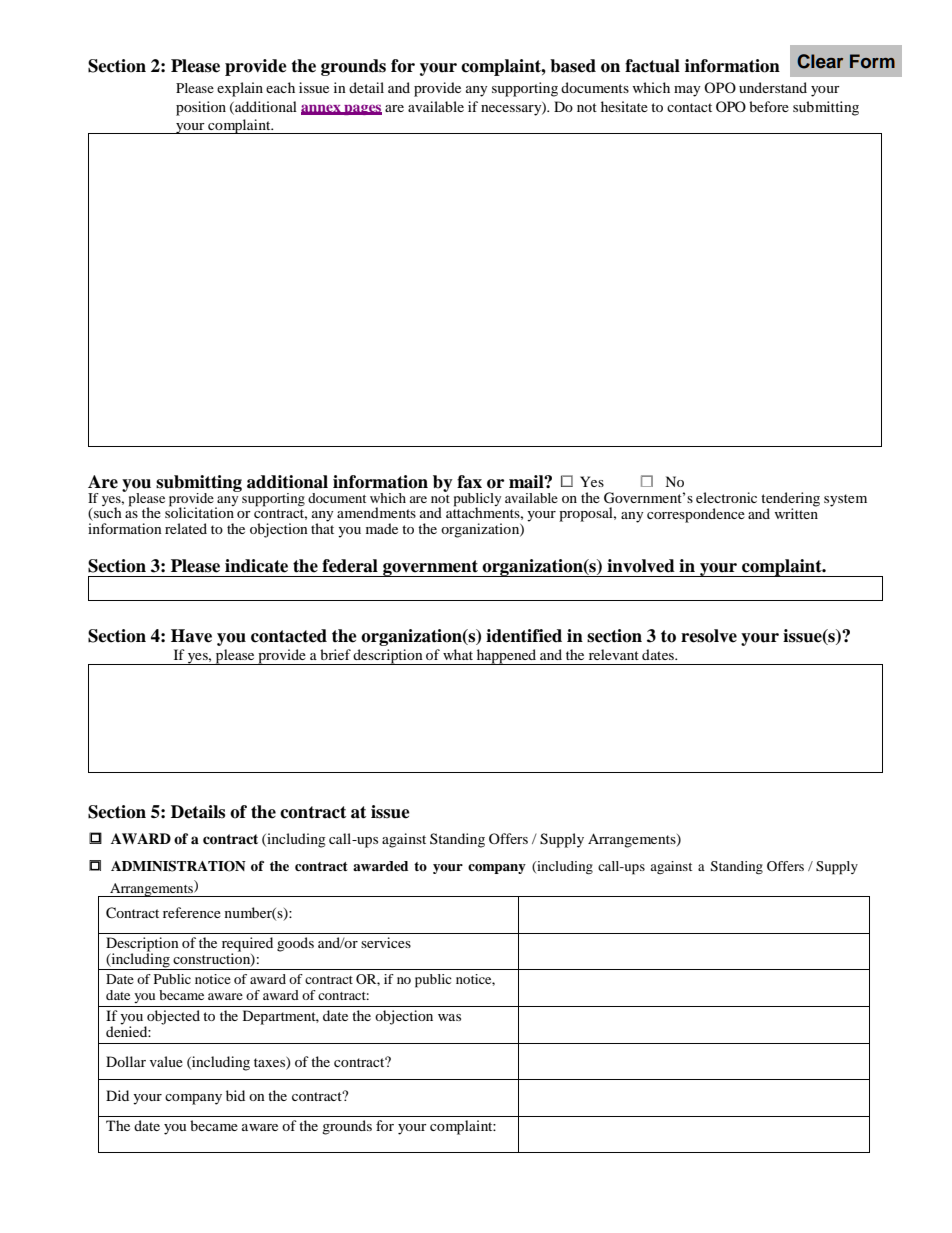 This screenshot has width=952, height=1233. What do you see at coordinates (709, 636) in the screenshot?
I see `resolve` at bounding box center [709, 636].
